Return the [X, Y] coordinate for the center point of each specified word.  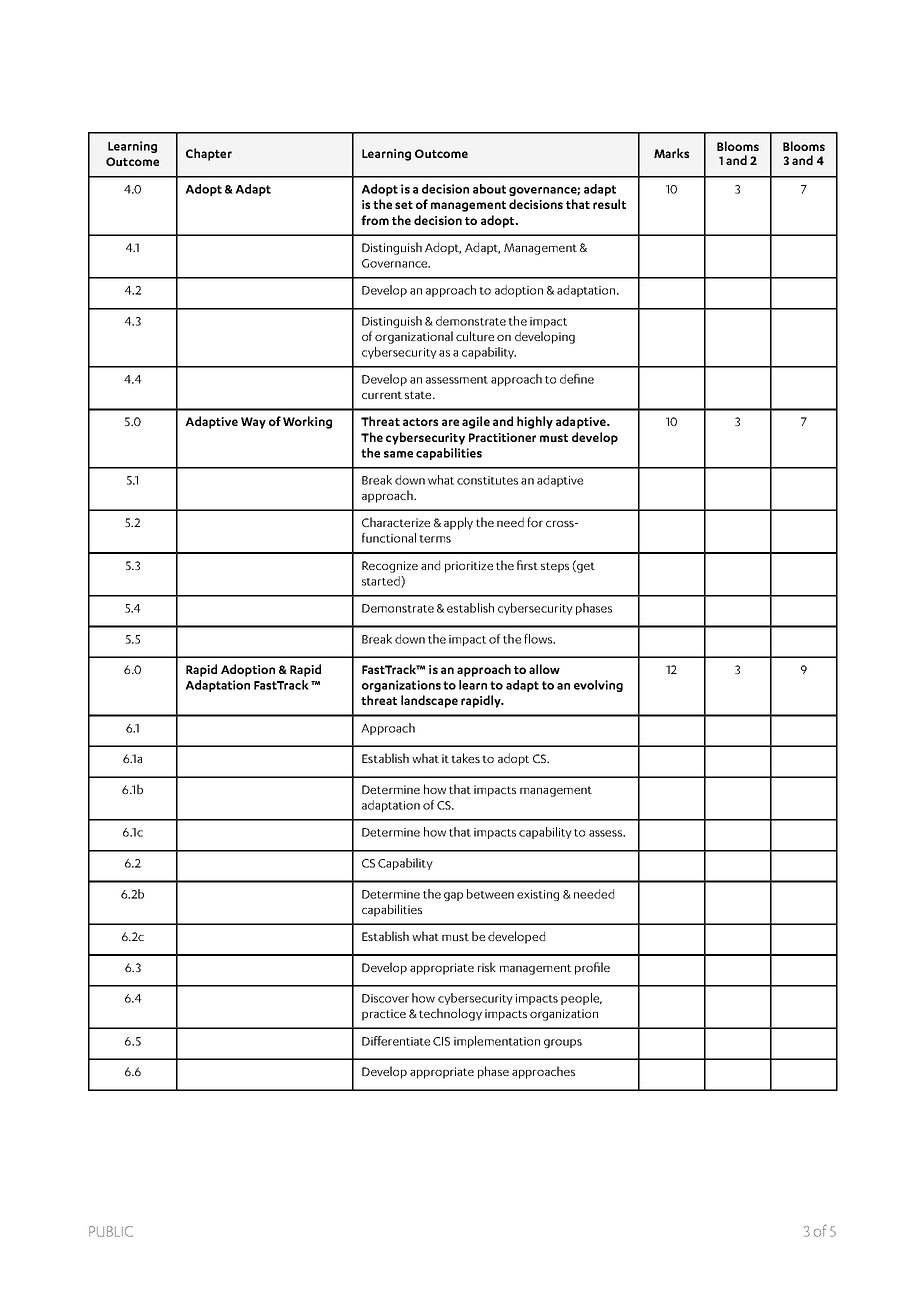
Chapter [209, 154]
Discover [385, 998]
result [609, 204]
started [382, 582]
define [577, 379]
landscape [429, 701]
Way [253, 423]
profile [592, 968]
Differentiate [396, 1041]
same [398, 454]
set [404, 205]
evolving [598, 686]
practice [384, 1015]
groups [563, 1043]
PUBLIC [111, 1231]
